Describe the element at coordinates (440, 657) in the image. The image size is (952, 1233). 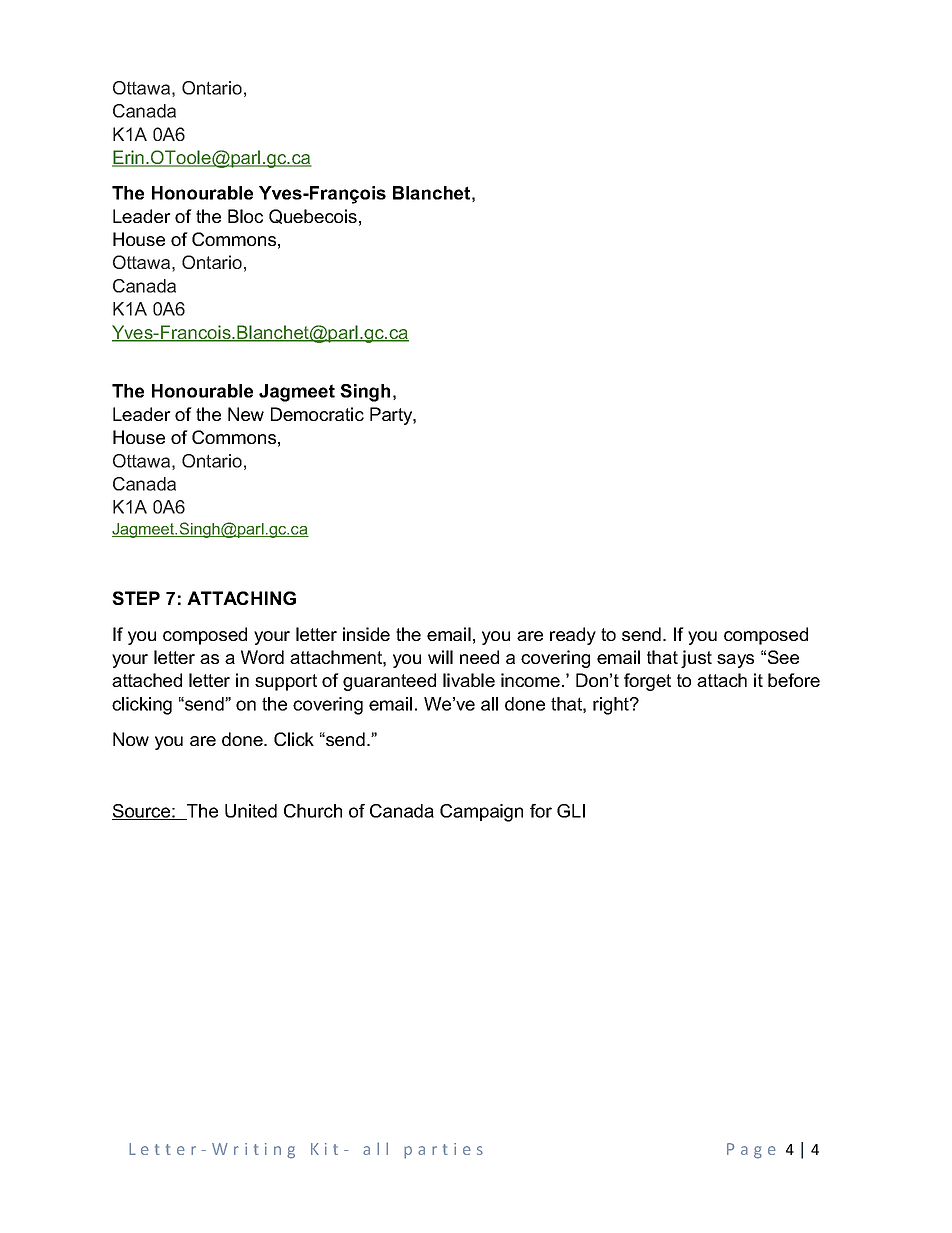
I see `will` at that location.
